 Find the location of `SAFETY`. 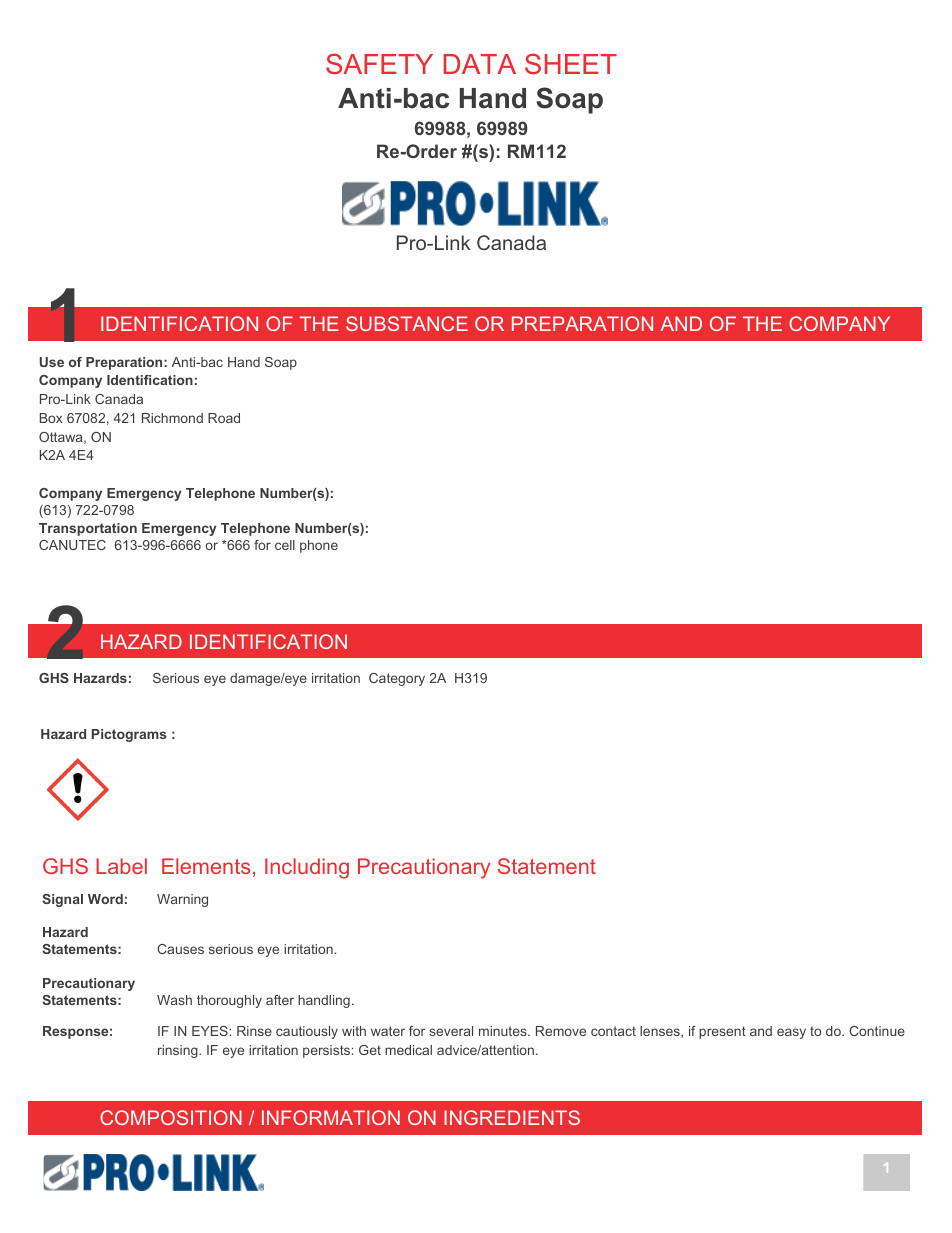

SAFETY is located at coordinates (379, 63).
